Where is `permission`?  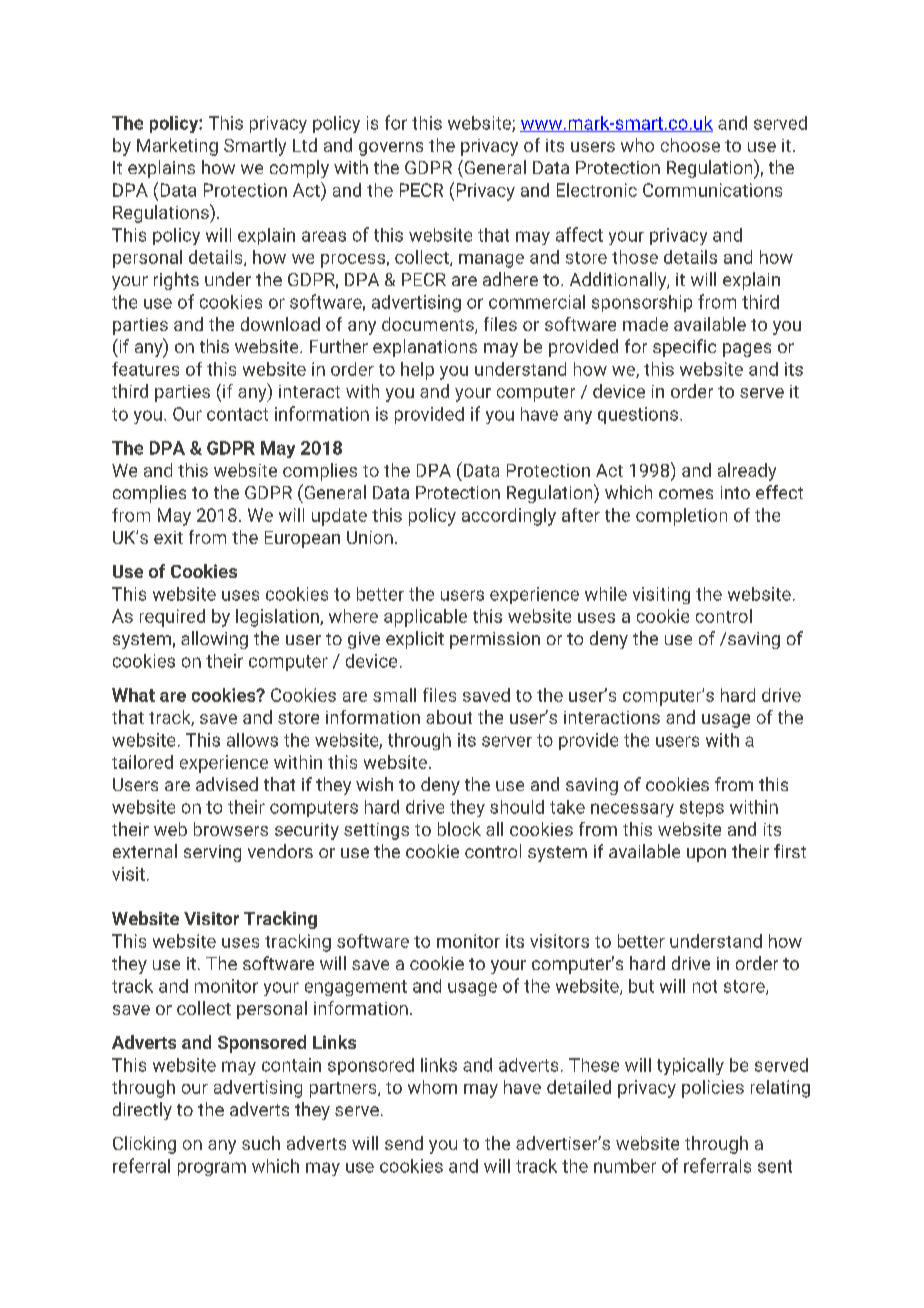
permission is located at coordinates (495, 640).
